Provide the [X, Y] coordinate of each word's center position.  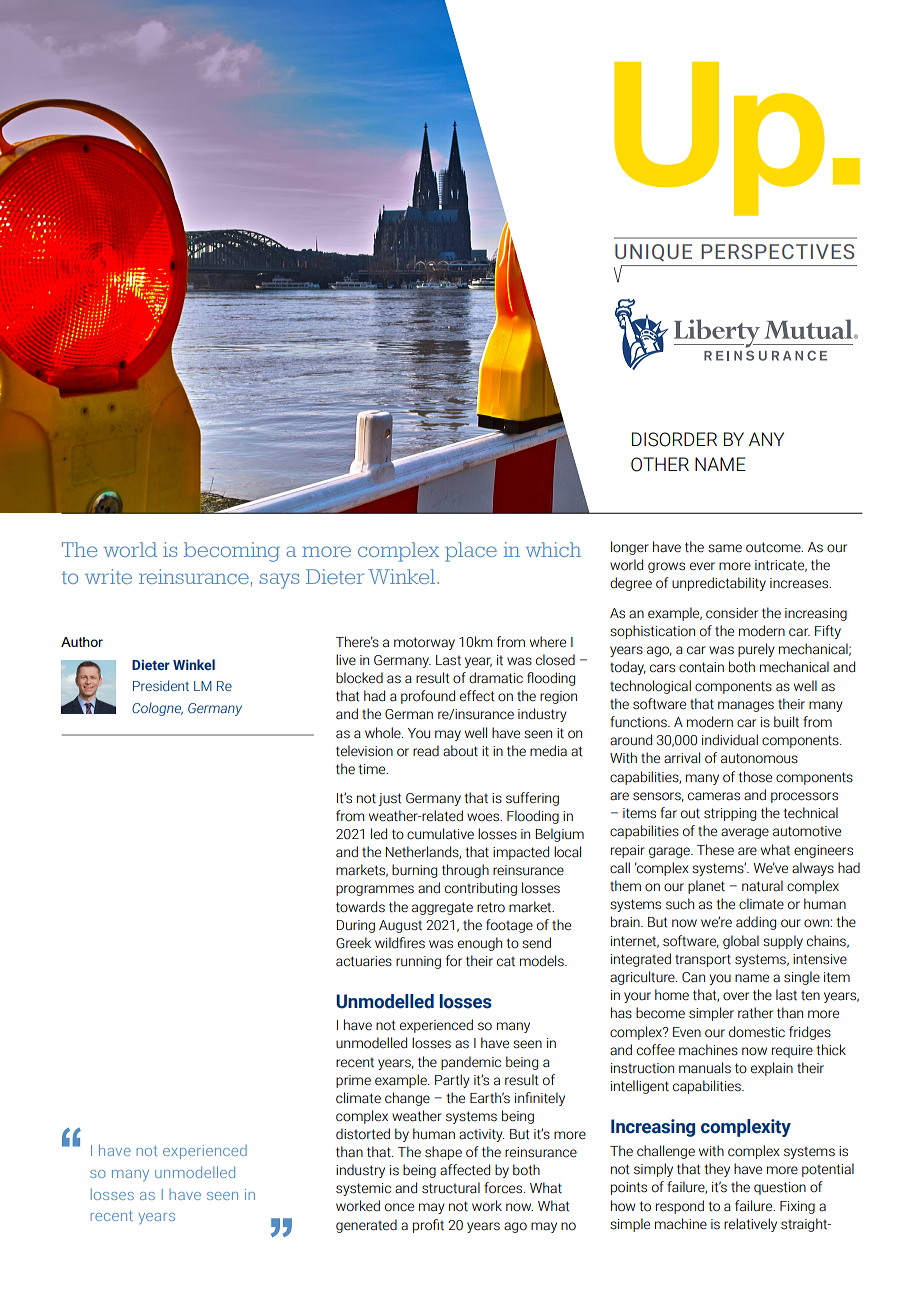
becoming [232, 552]
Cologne [157, 709]
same [725, 548]
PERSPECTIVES [777, 251]
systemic [363, 1189]
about [460, 751]
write [108, 576]
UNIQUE [653, 252]
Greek [353, 943]
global [741, 942]
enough [480, 944]
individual [730, 740]
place [471, 552]
